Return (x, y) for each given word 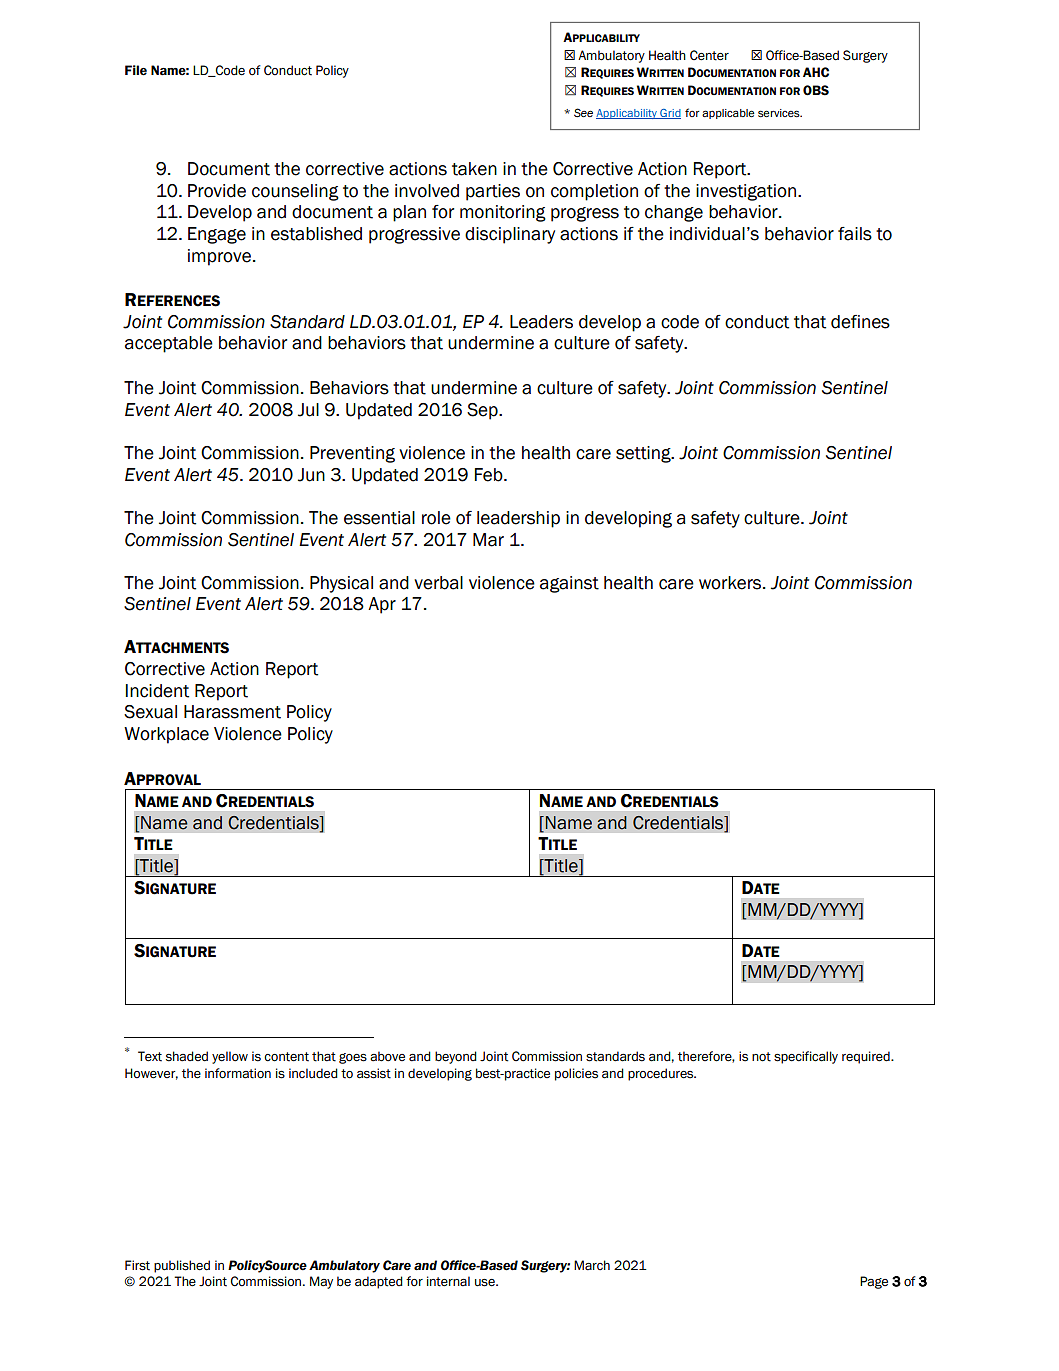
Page (874, 1282)
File (136, 70)
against (569, 584)
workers (731, 583)
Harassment (232, 712)
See (583, 112)
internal (448, 1281)
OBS (816, 90)
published (182, 1266)
